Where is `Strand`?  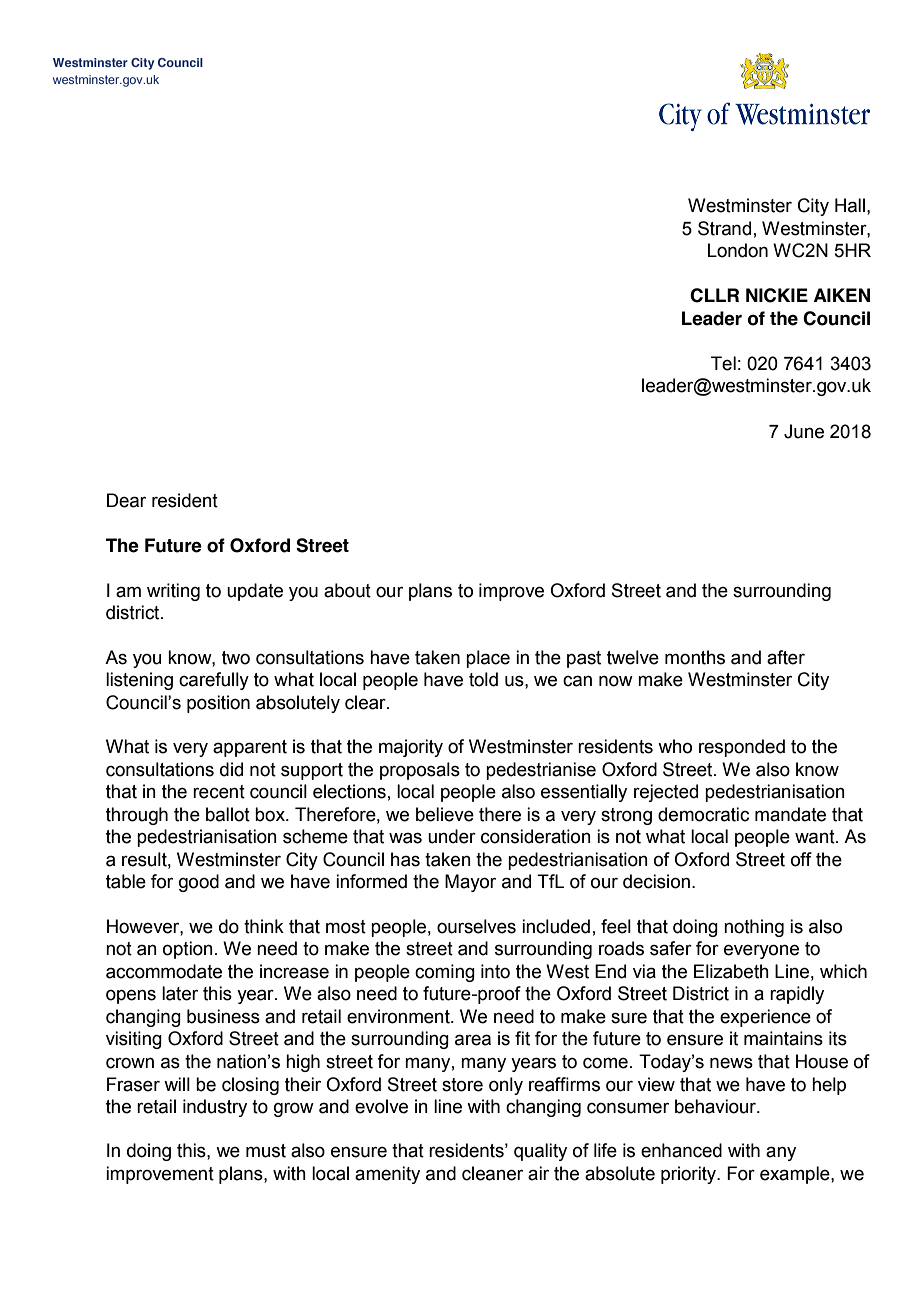
Strand is located at coordinates (724, 228).
